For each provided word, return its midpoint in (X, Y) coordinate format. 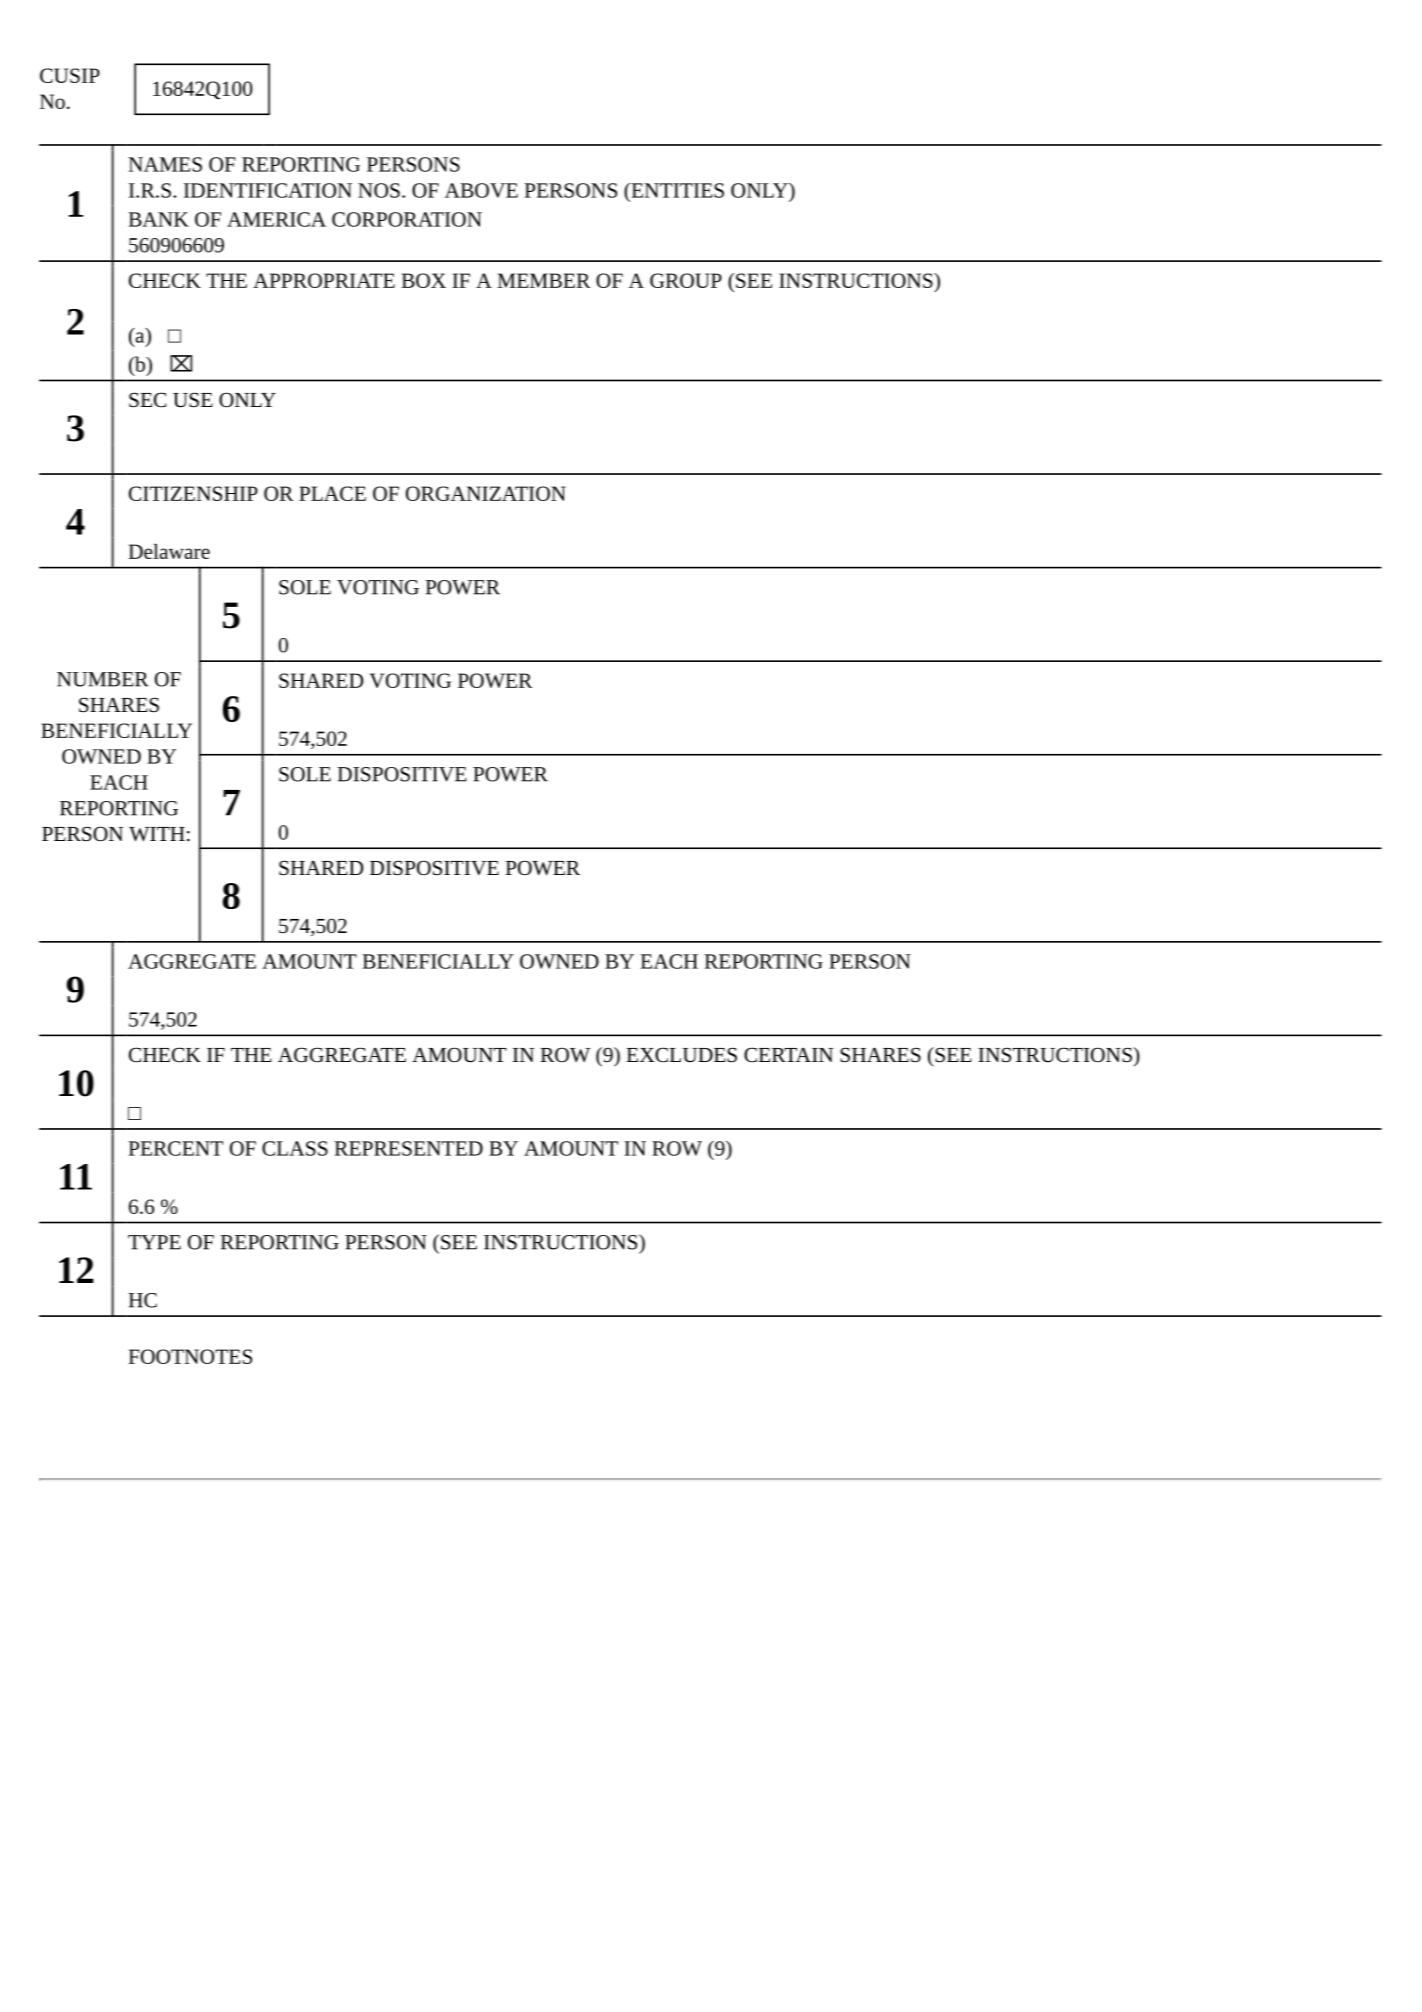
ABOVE (481, 190)
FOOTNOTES (190, 1356)
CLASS (295, 1148)
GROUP (686, 280)
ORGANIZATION (486, 493)
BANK (158, 219)
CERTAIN (788, 1054)
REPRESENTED (408, 1148)
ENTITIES (676, 190)
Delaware (169, 551)
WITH (157, 834)
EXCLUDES (681, 1054)
